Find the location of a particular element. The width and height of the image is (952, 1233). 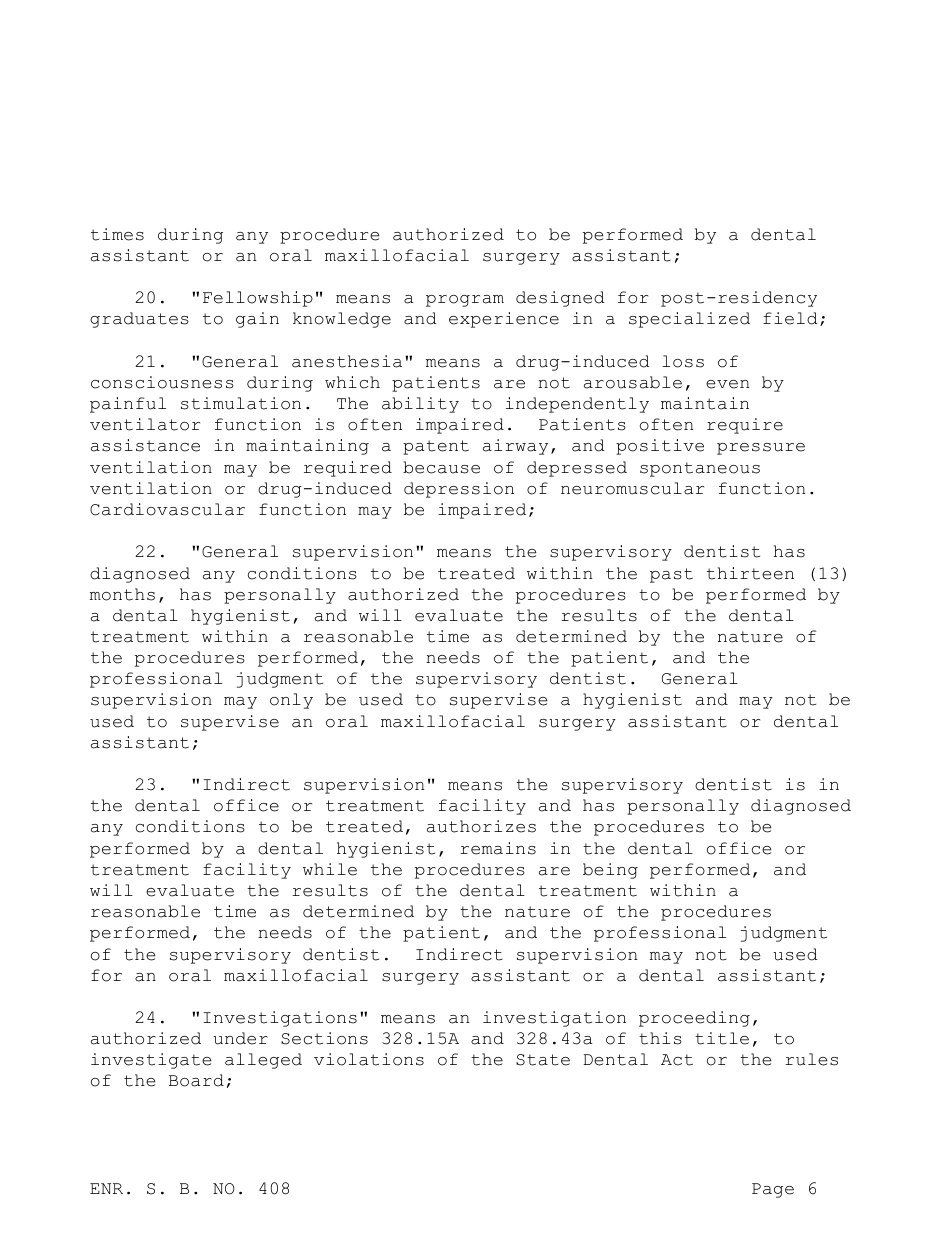

only is located at coordinates (291, 701).
